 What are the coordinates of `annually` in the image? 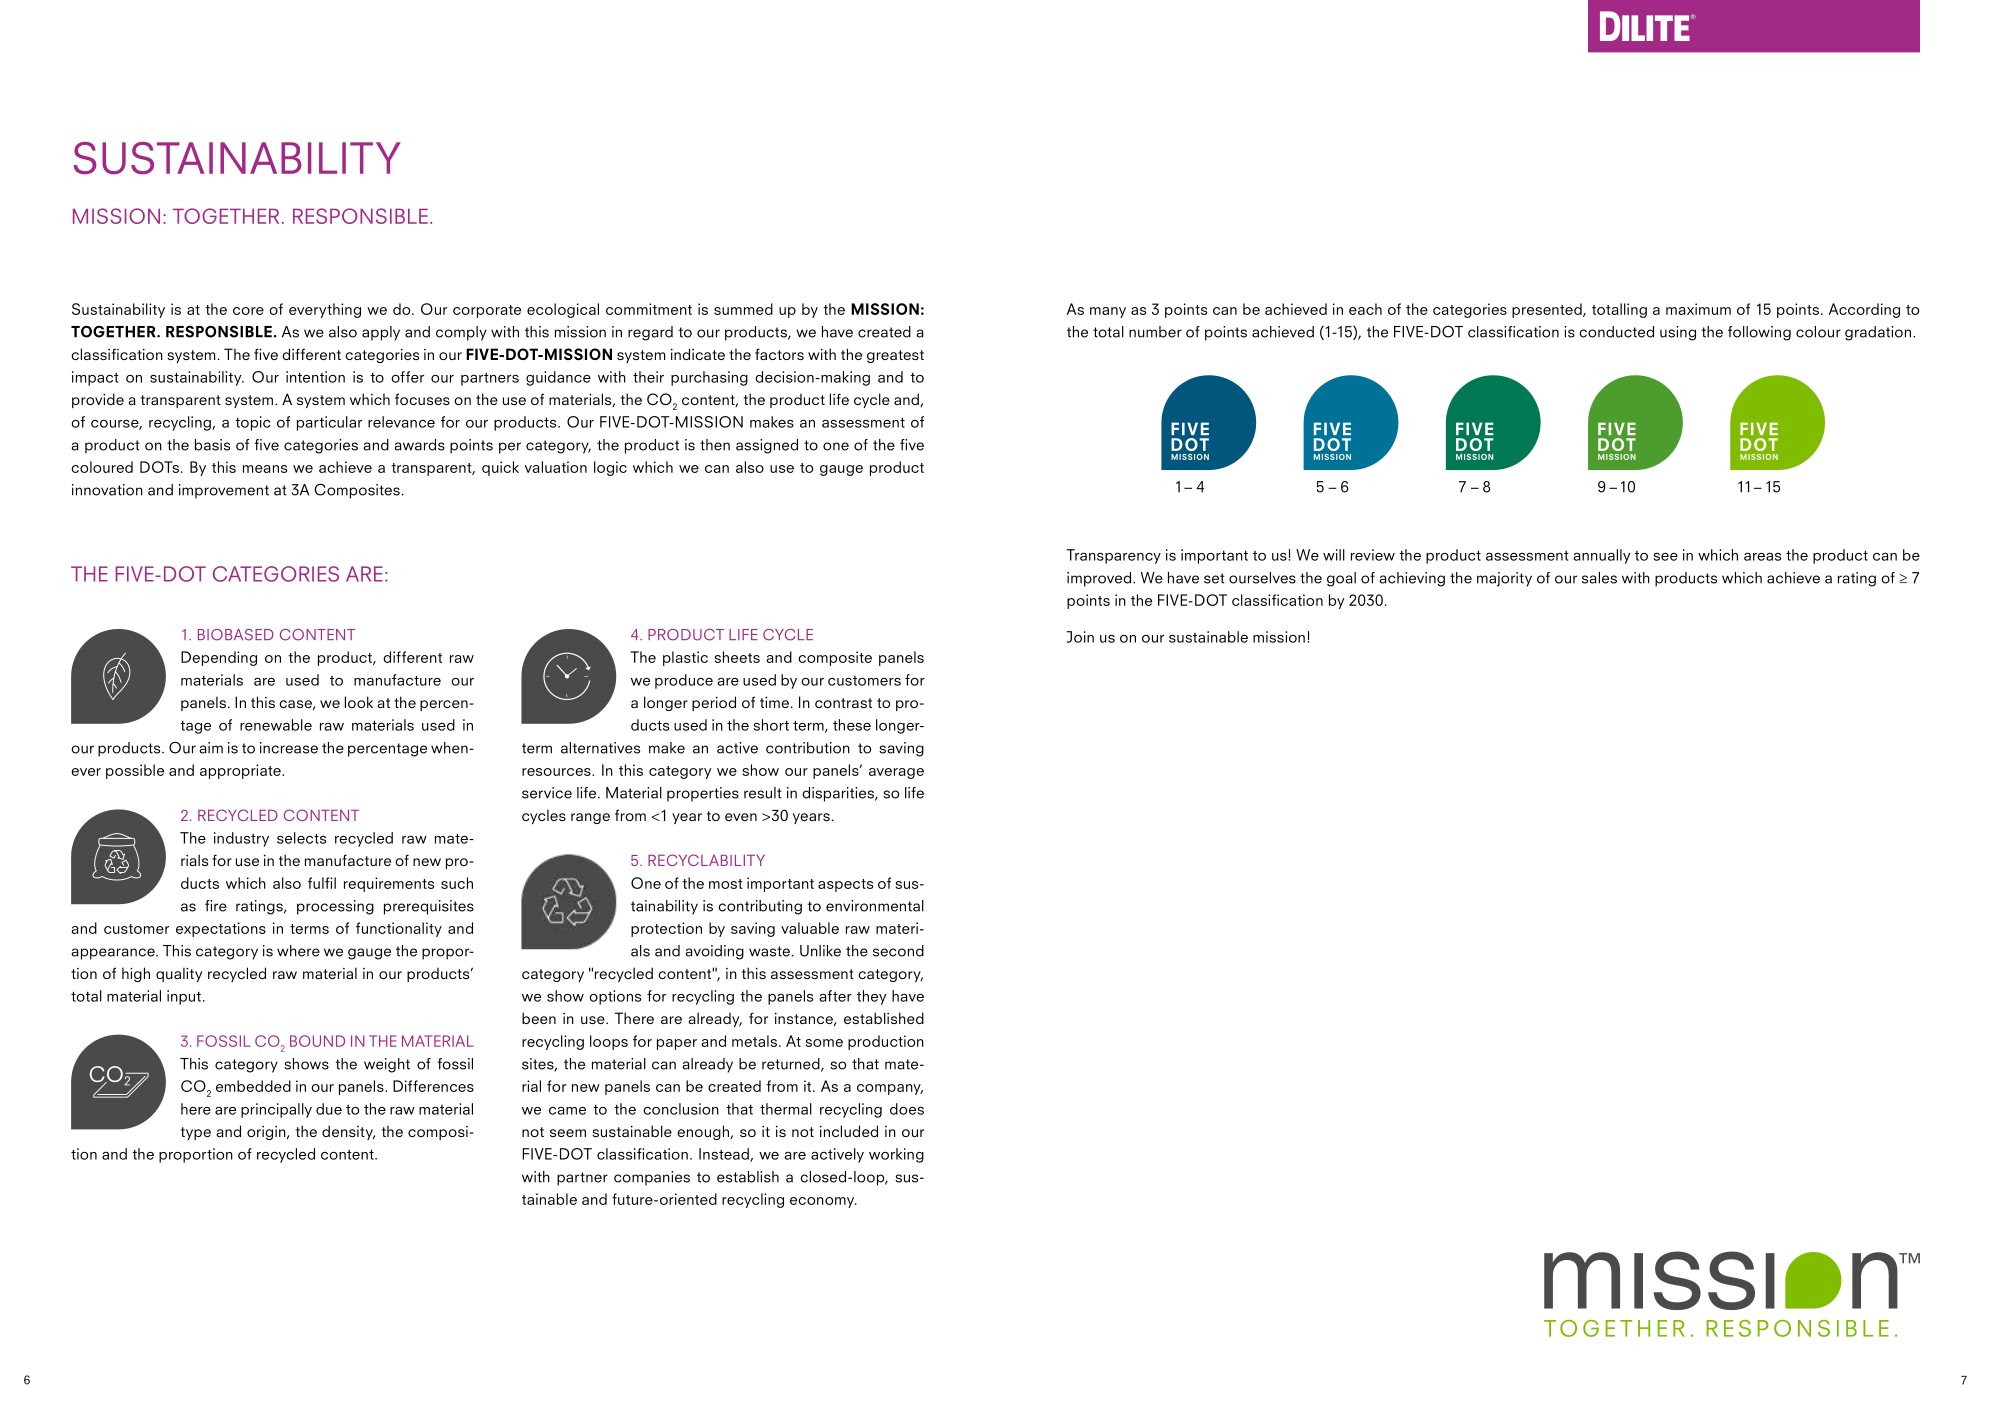 It's located at (1602, 556).
